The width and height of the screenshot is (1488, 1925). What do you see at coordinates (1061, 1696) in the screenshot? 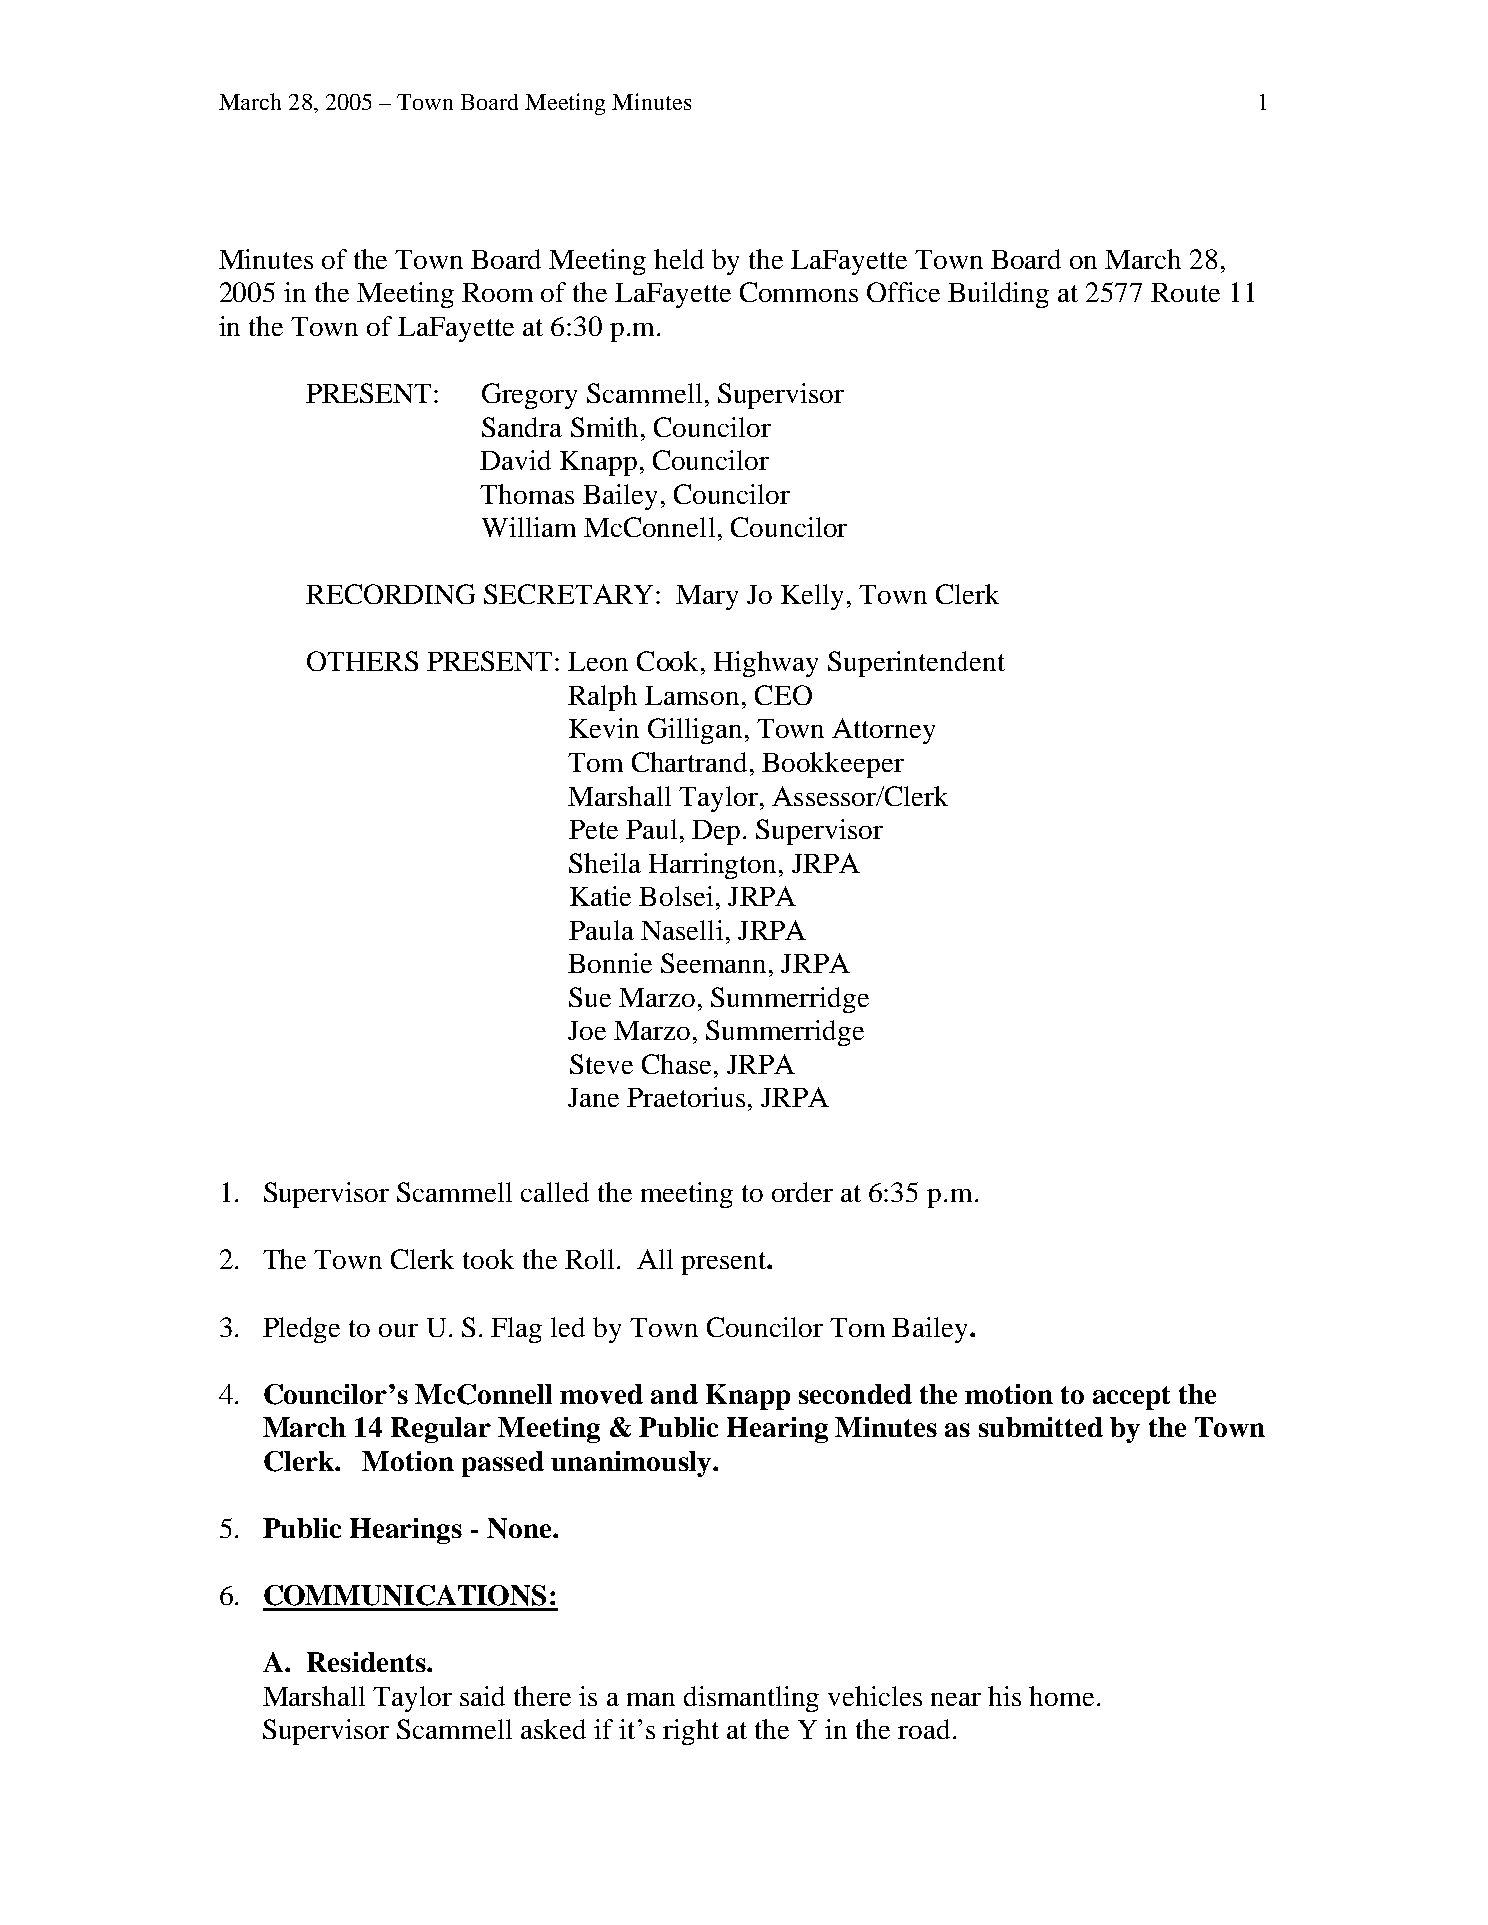
I see `home` at bounding box center [1061, 1696].
